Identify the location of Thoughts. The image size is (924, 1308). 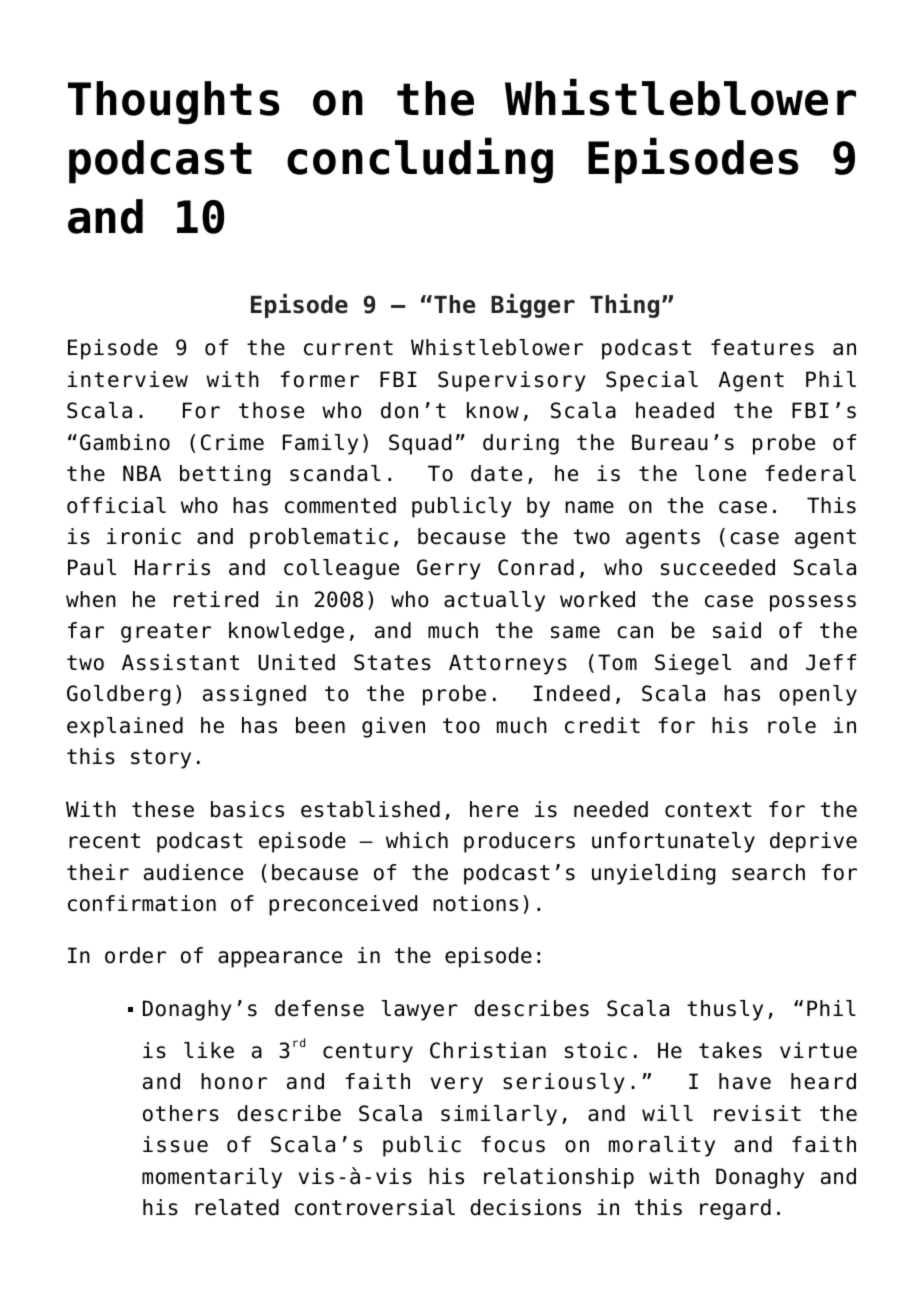
(173, 103).
